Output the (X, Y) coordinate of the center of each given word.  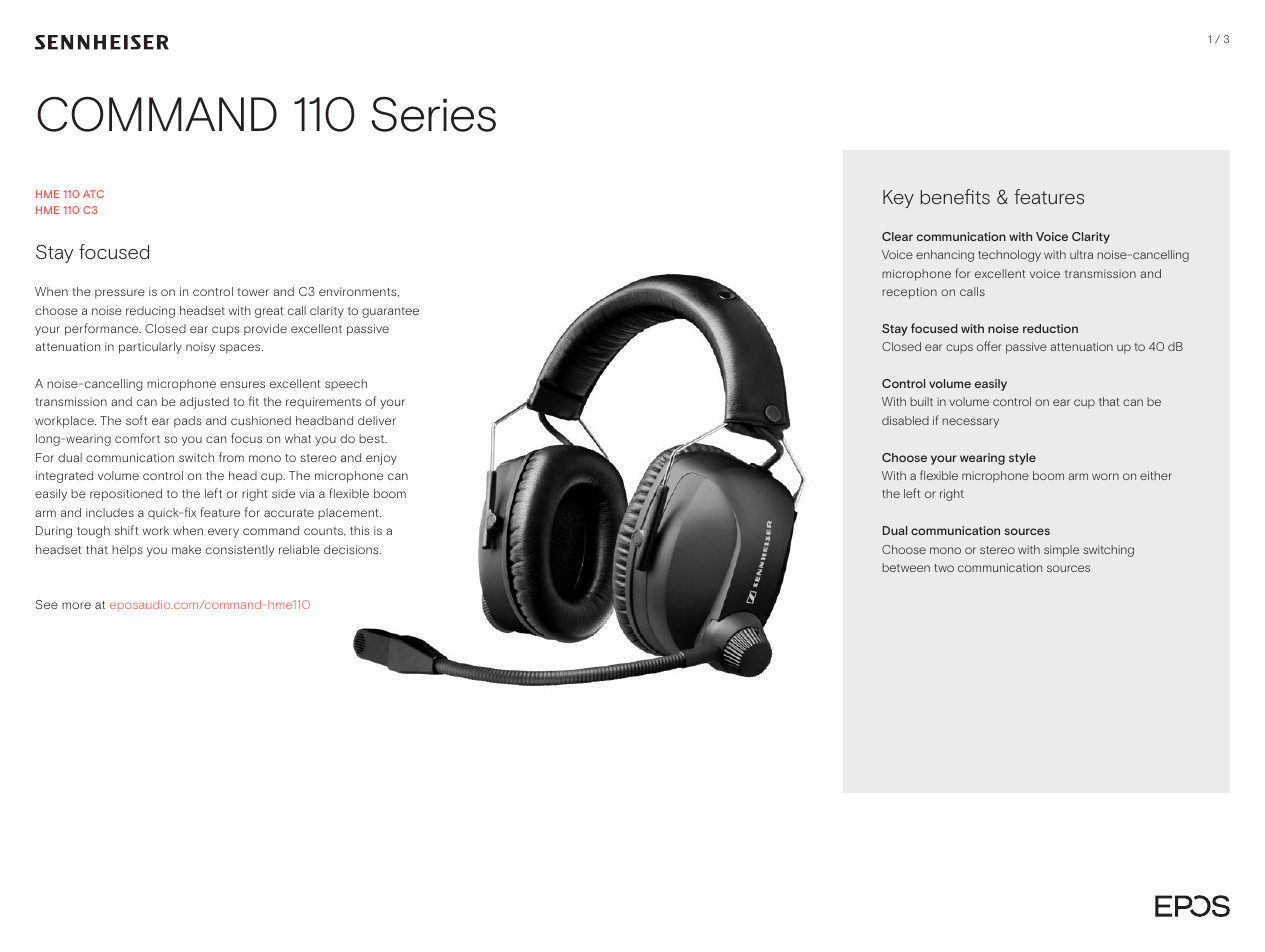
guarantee (390, 312)
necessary (970, 423)
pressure (120, 294)
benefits (955, 197)
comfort (137, 438)
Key (898, 199)
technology (1009, 256)
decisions (352, 549)
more (76, 605)
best (373, 438)
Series (433, 114)
